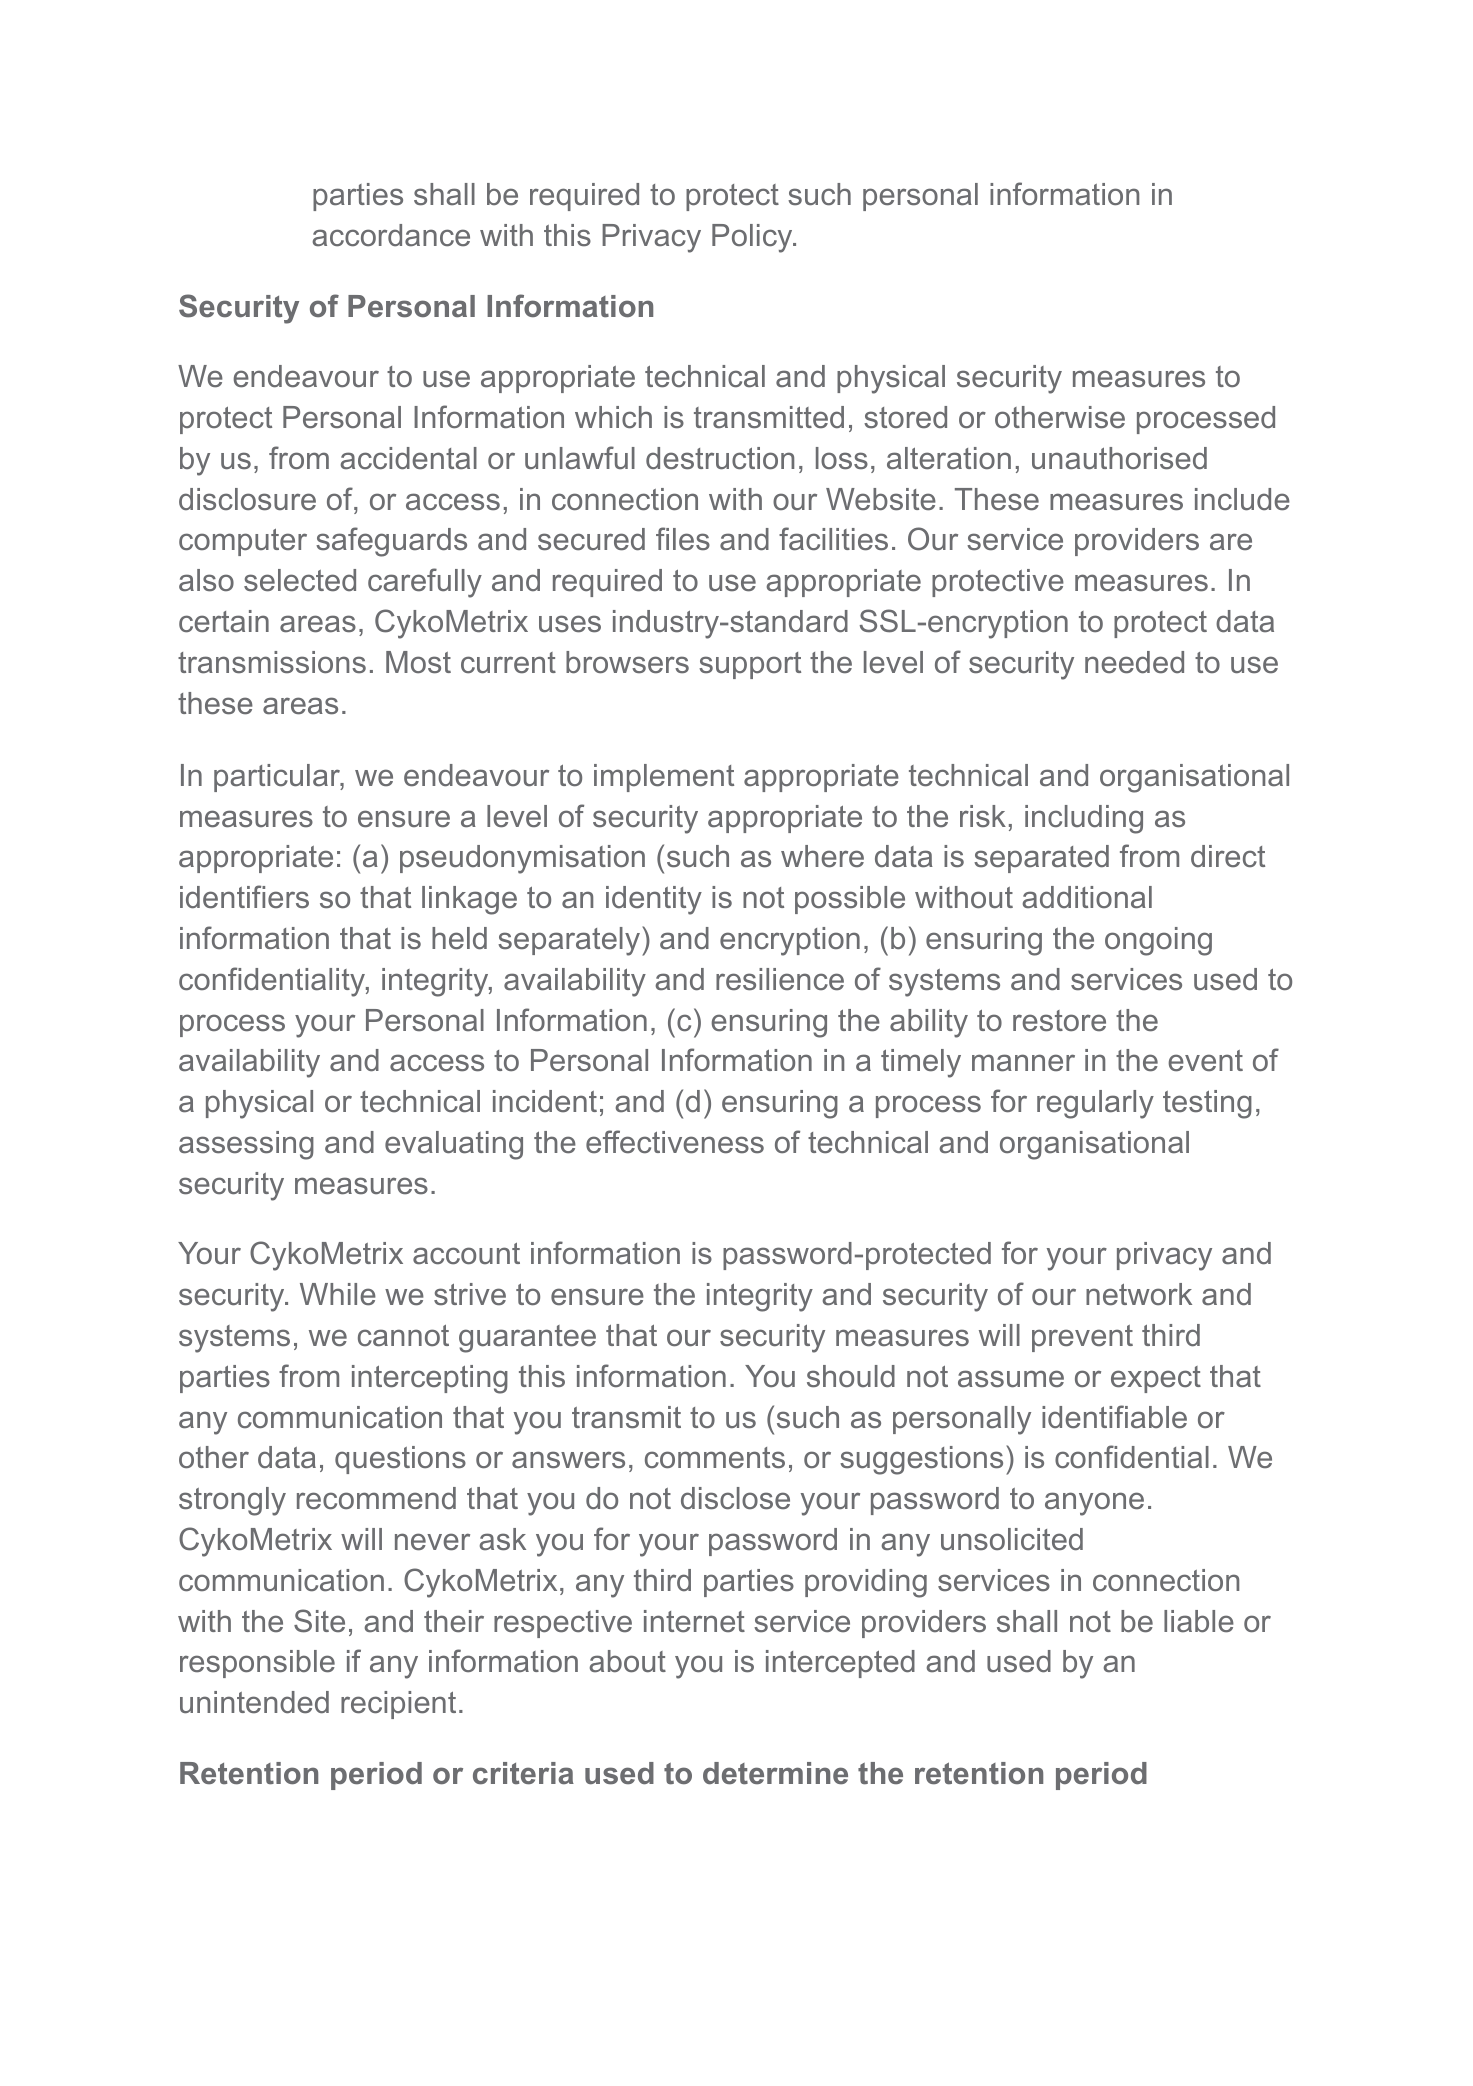 The width and height of the screenshot is (1473, 2086). Describe the element at coordinates (391, 235) in the screenshot. I see `accordance` at that location.
